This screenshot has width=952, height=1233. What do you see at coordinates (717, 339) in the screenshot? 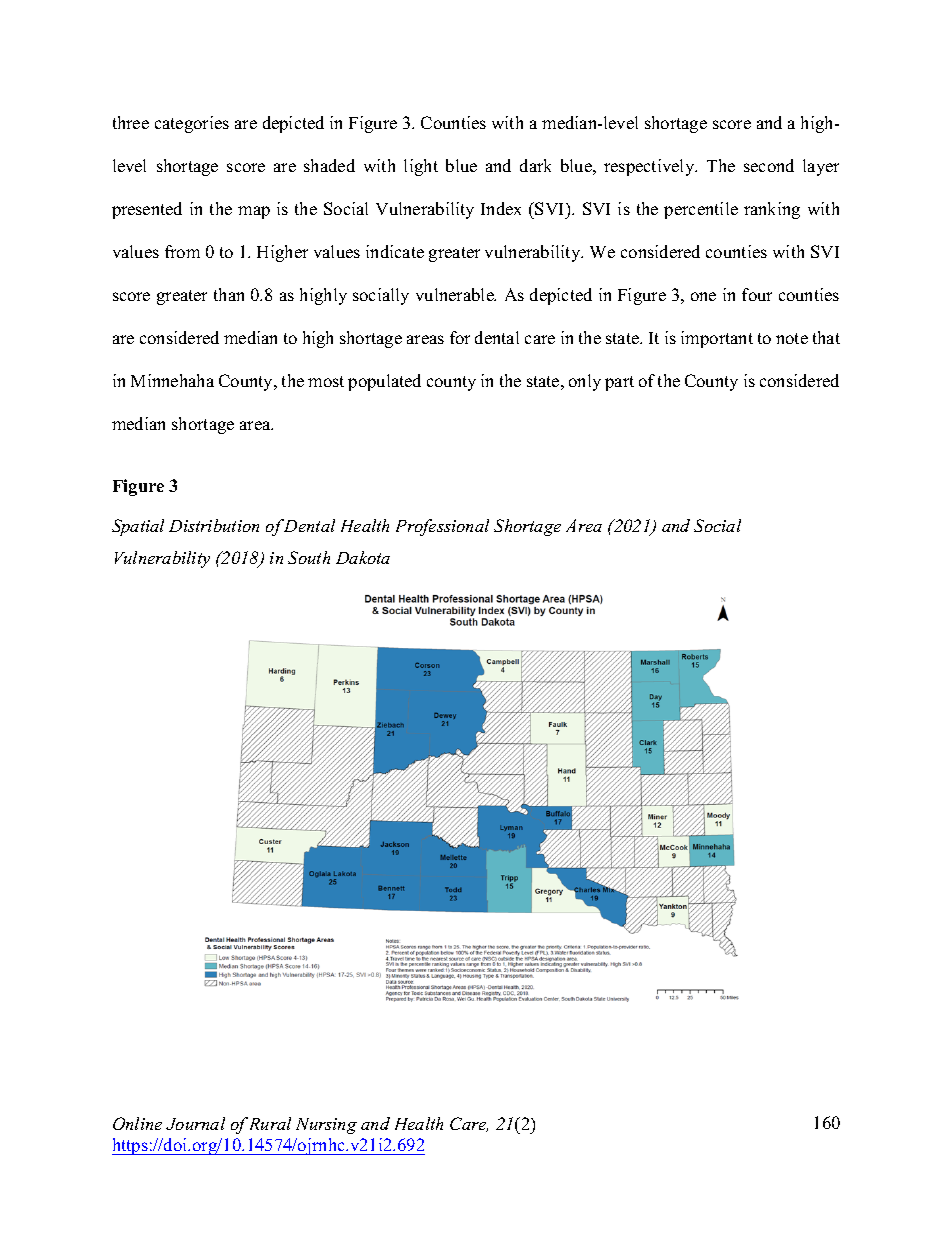
I see `important` at bounding box center [717, 339].
